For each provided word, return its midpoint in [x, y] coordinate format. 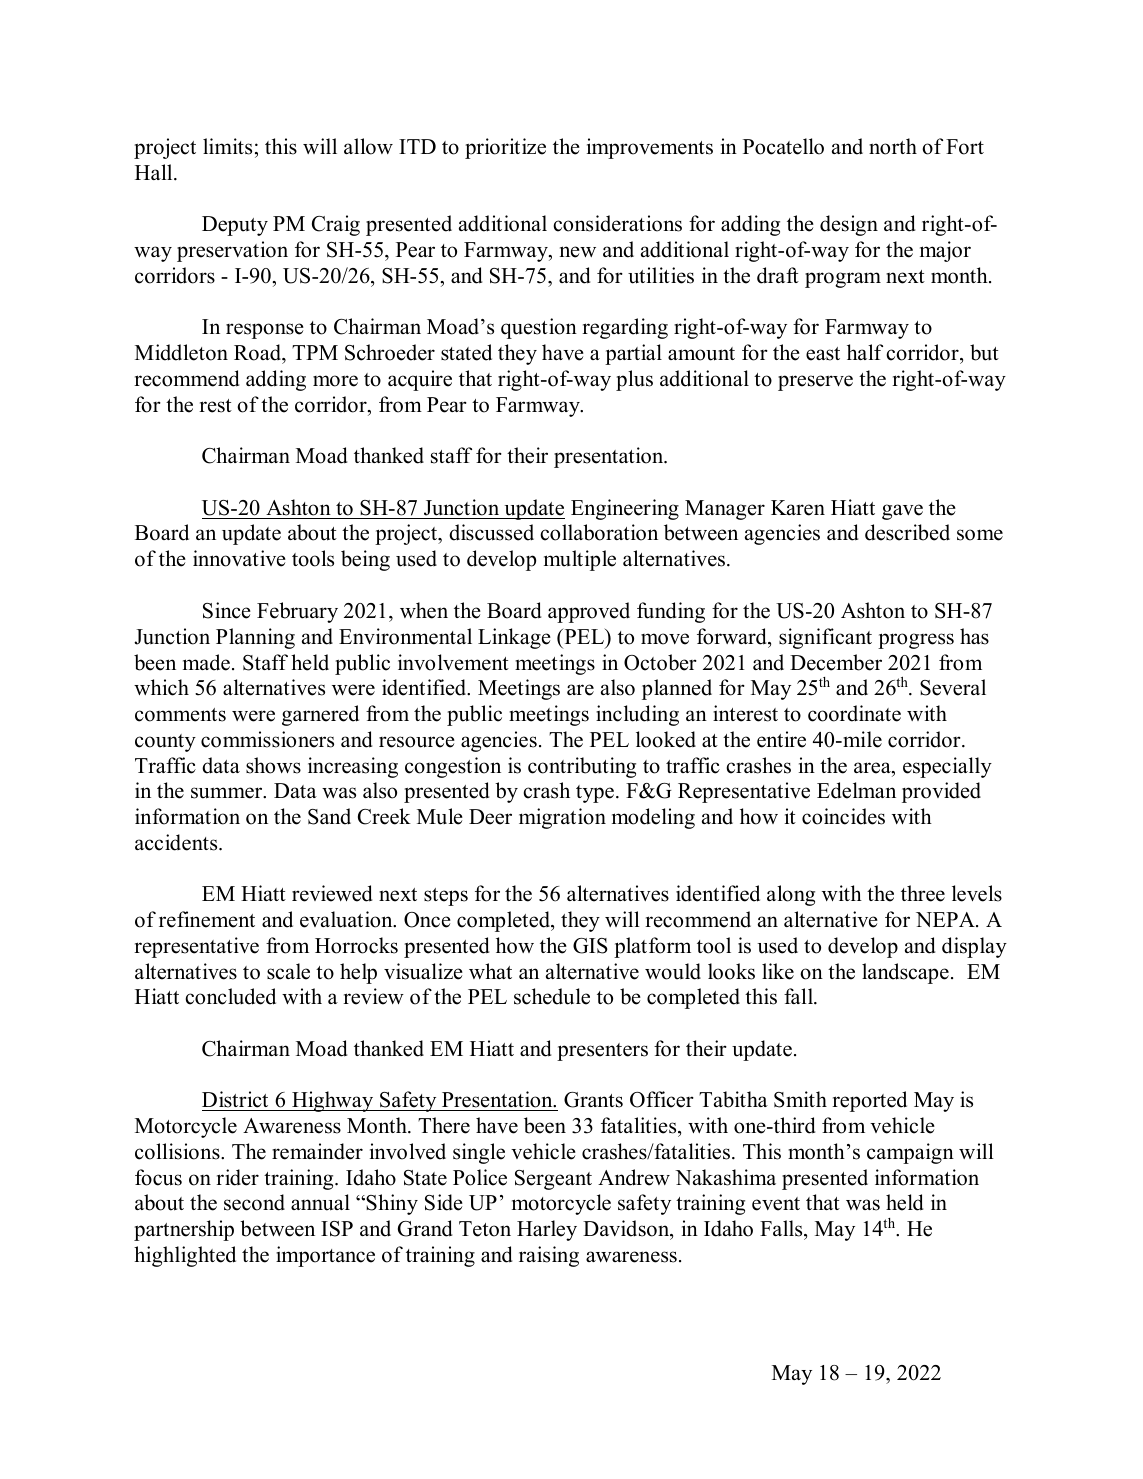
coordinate [854, 713]
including [637, 715]
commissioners [267, 739]
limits [227, 146]
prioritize [505, 148]
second [254, 1202]
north [893, 146]
